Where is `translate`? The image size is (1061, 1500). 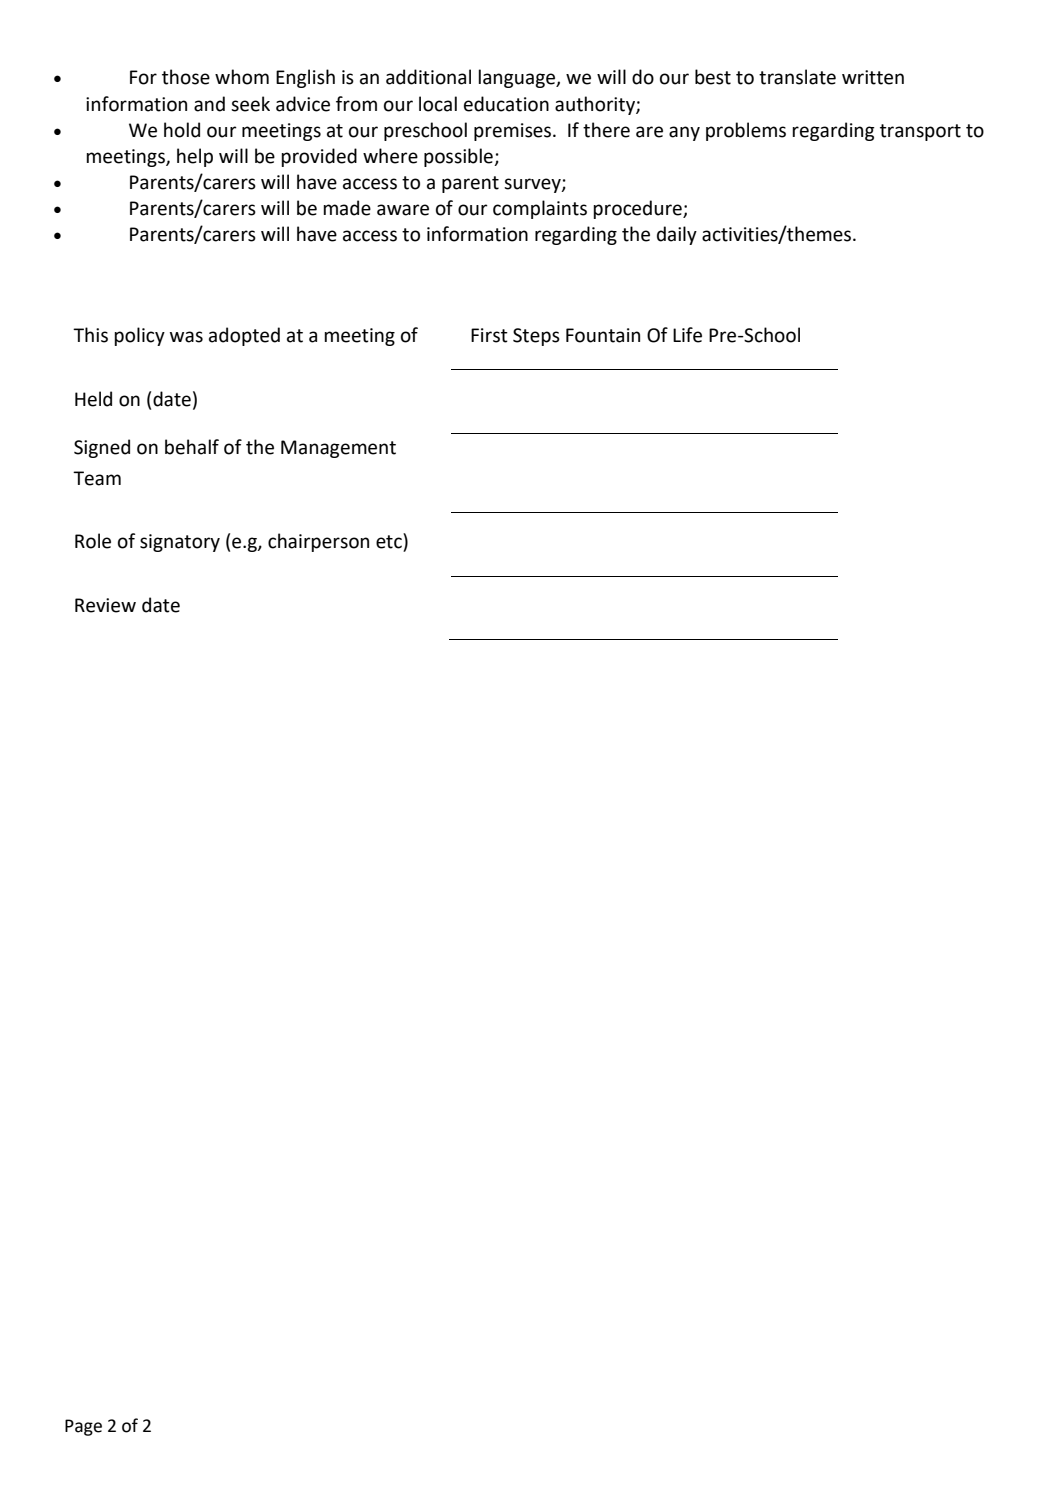 translate is located at coordinates (797, 77).
